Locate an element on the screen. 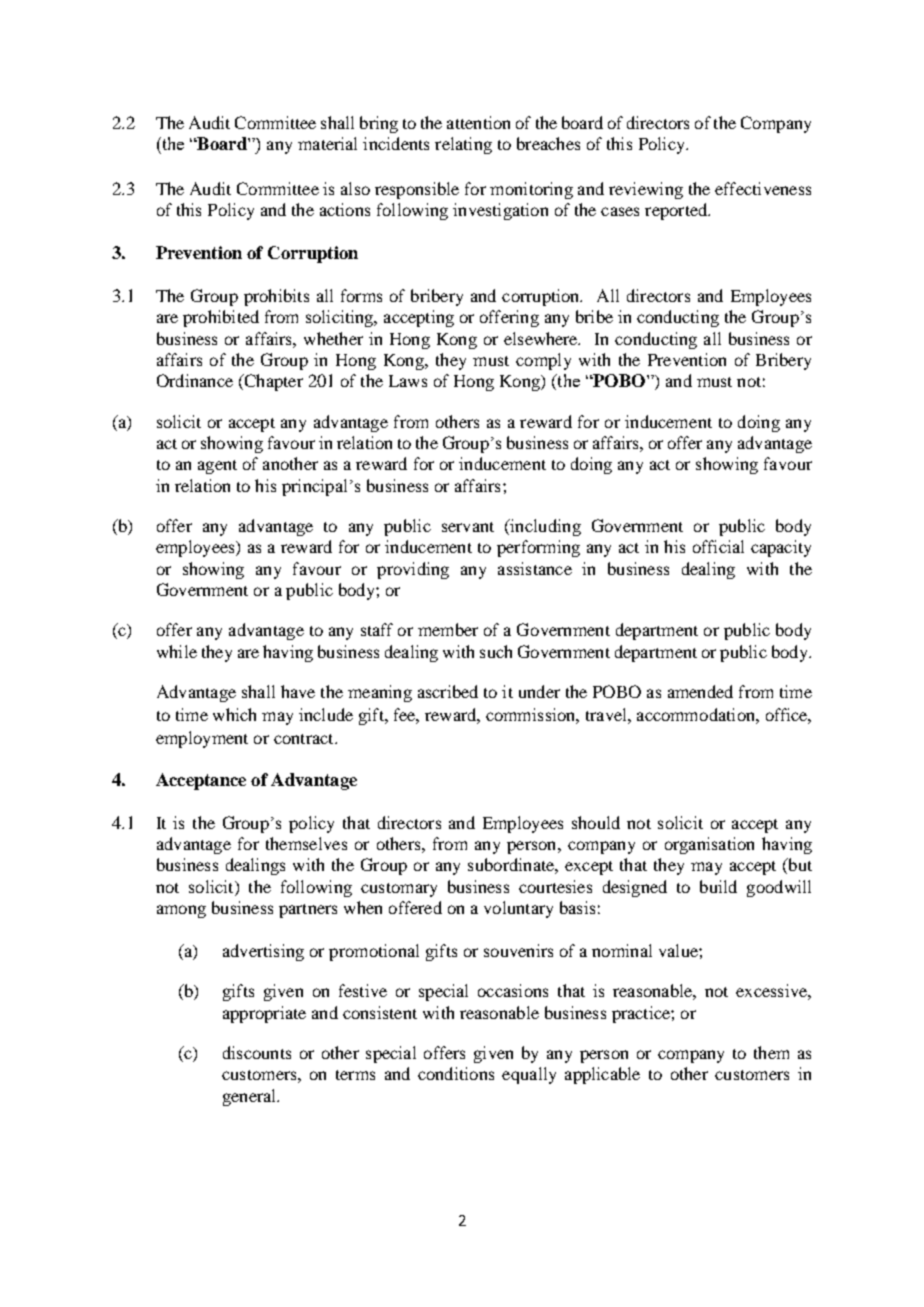 This screenshot has width=924, height=1307. conditions is located at coordinates (456, 1073).
